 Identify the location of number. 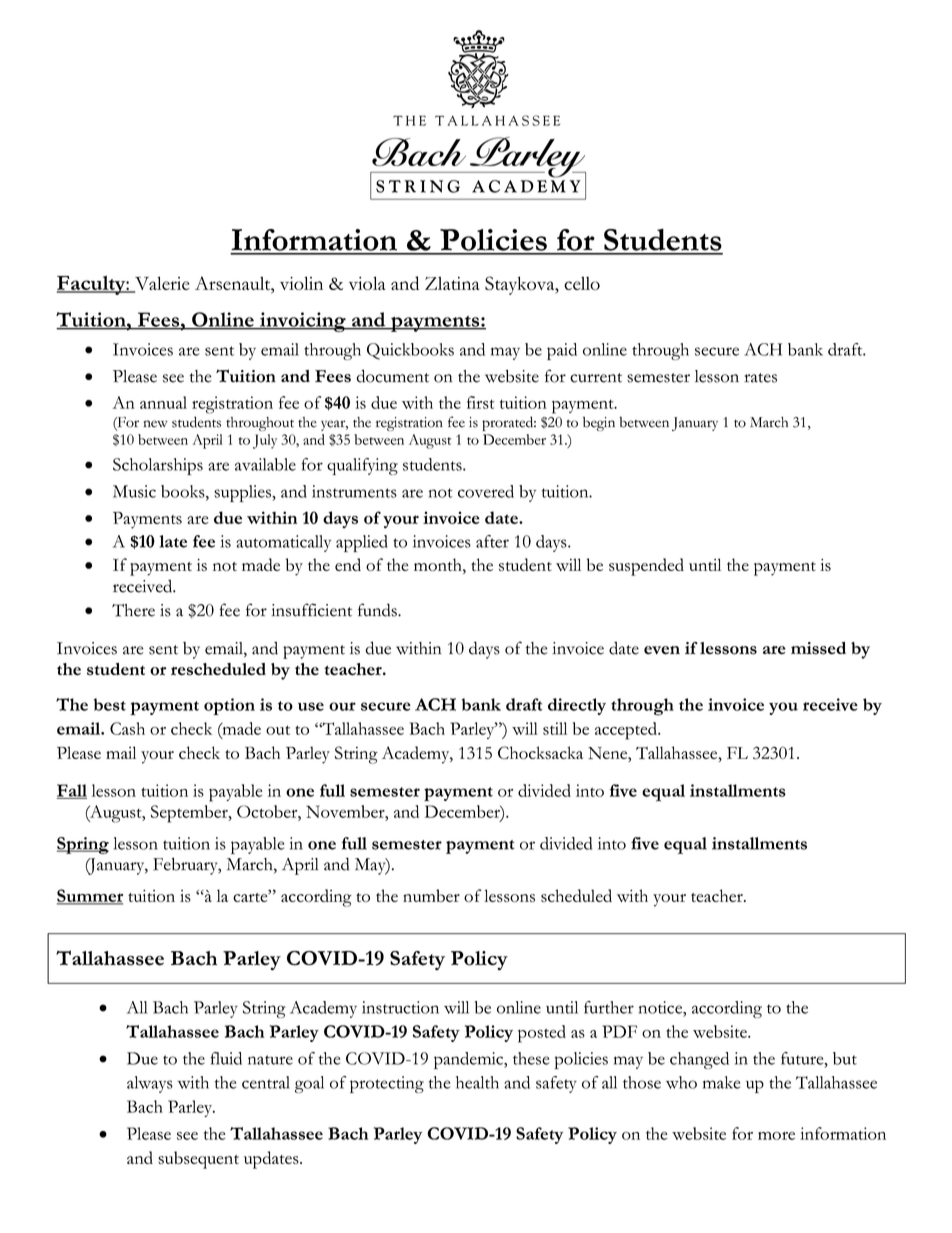
(431, 895).
